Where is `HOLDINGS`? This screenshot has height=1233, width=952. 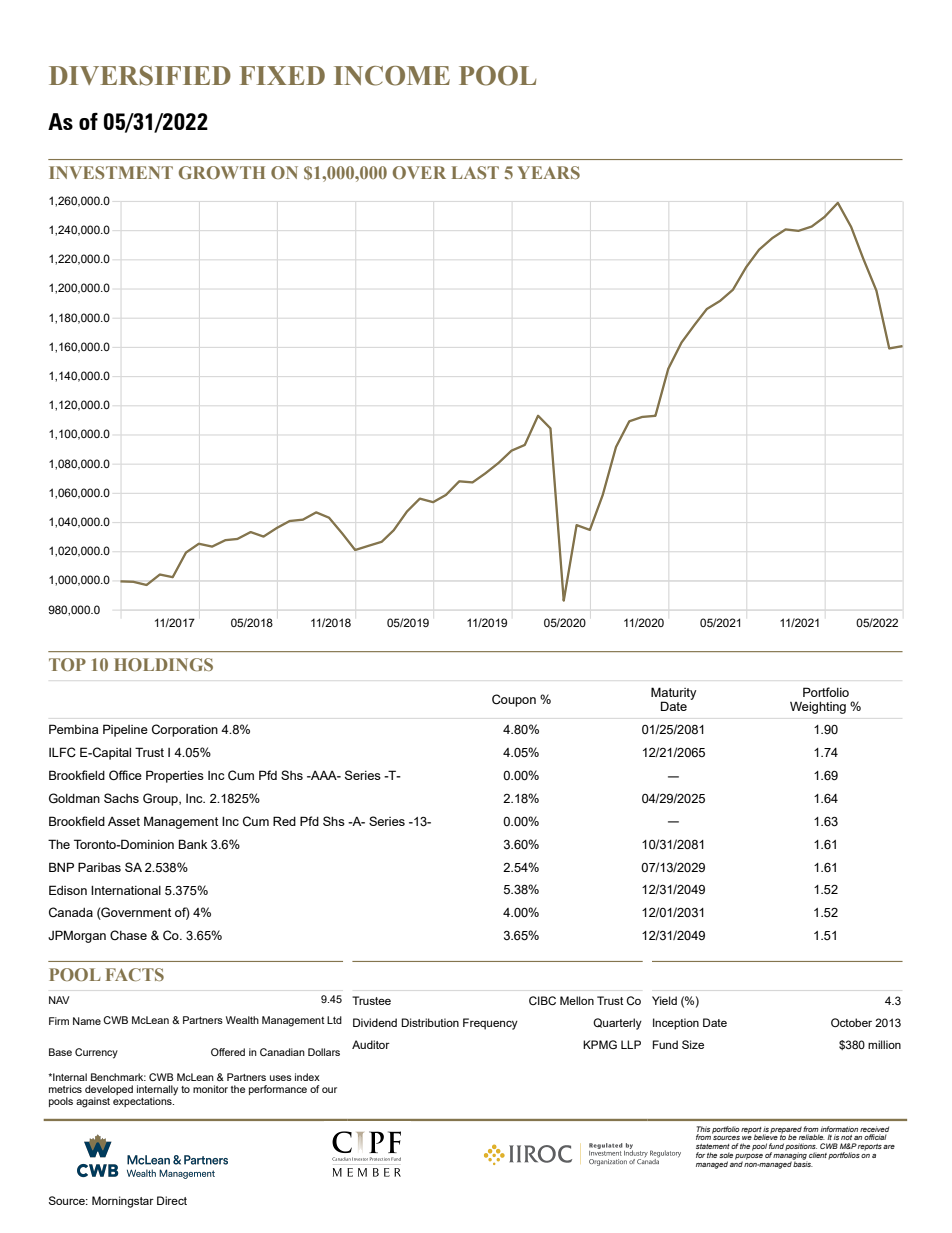 HOLDINGS is located at coordinates (163, 664).
